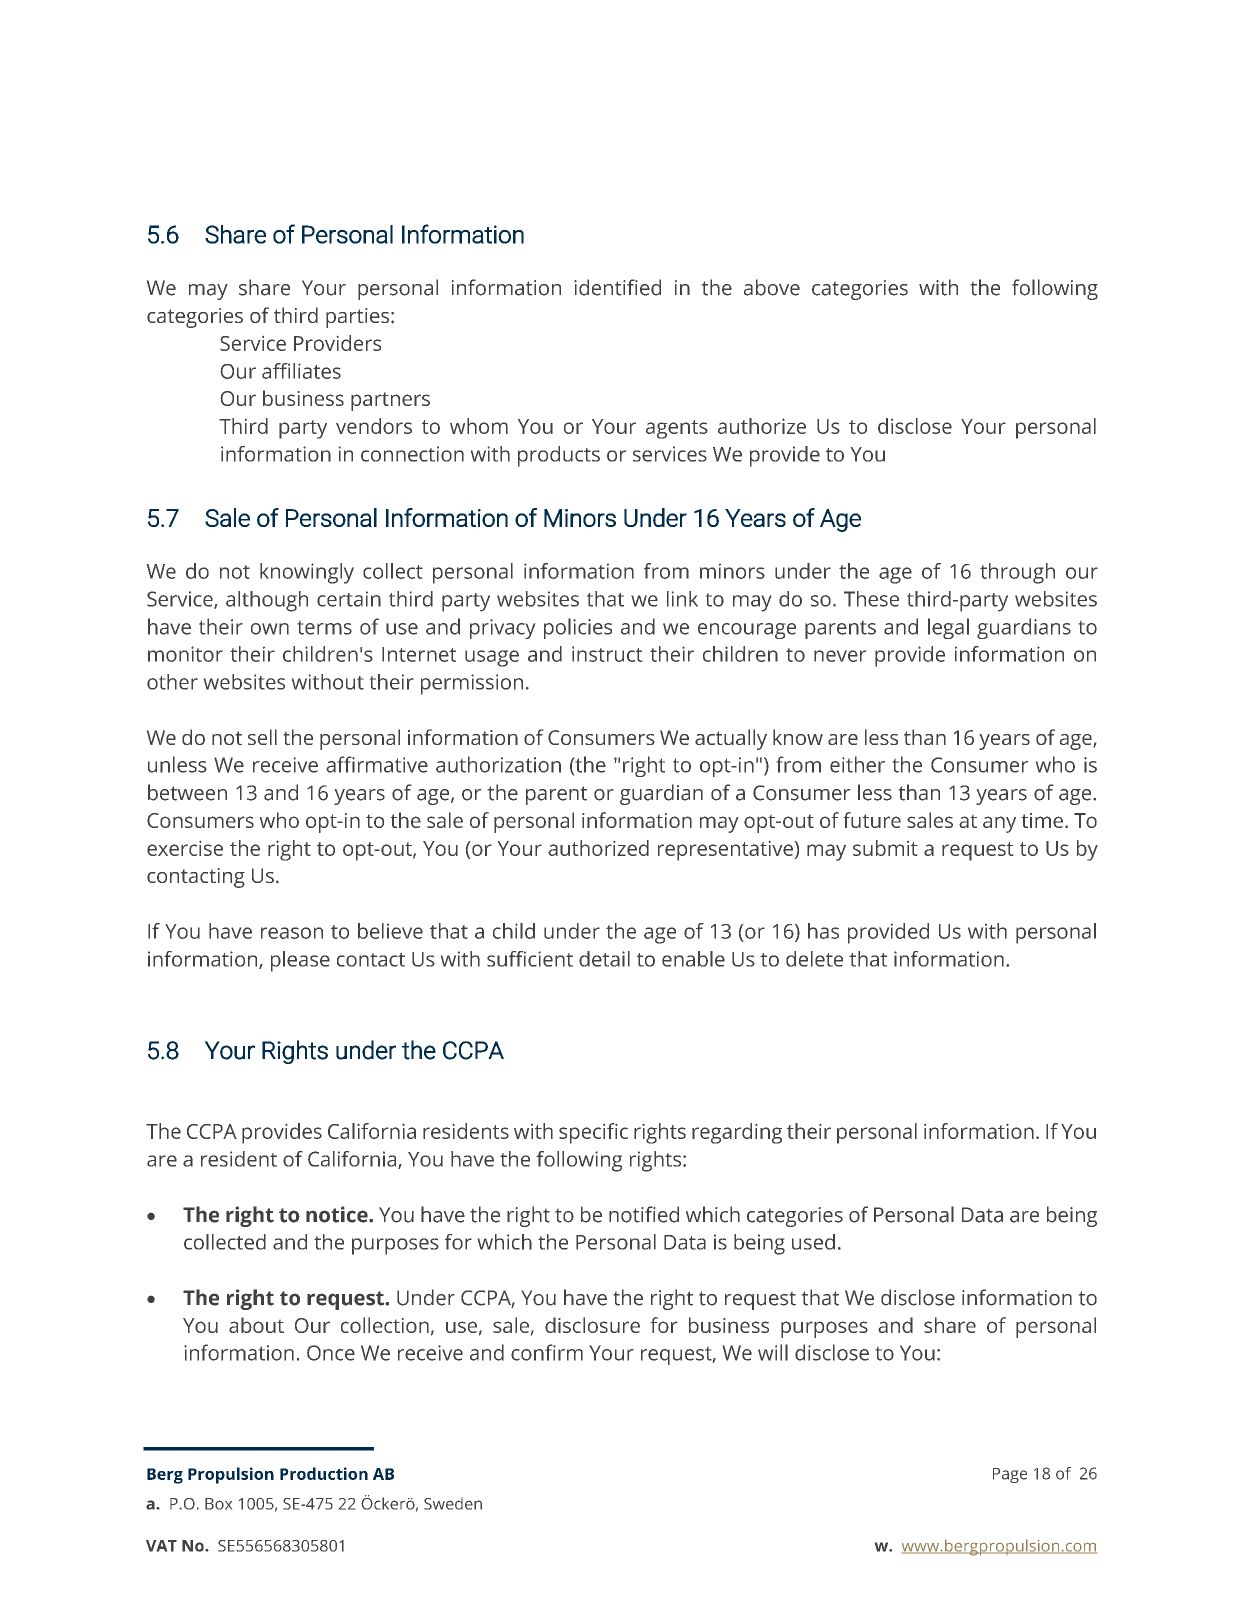  Describe the element at coordinates (453, 1504) in the document. I see `Sweden` at that location.
